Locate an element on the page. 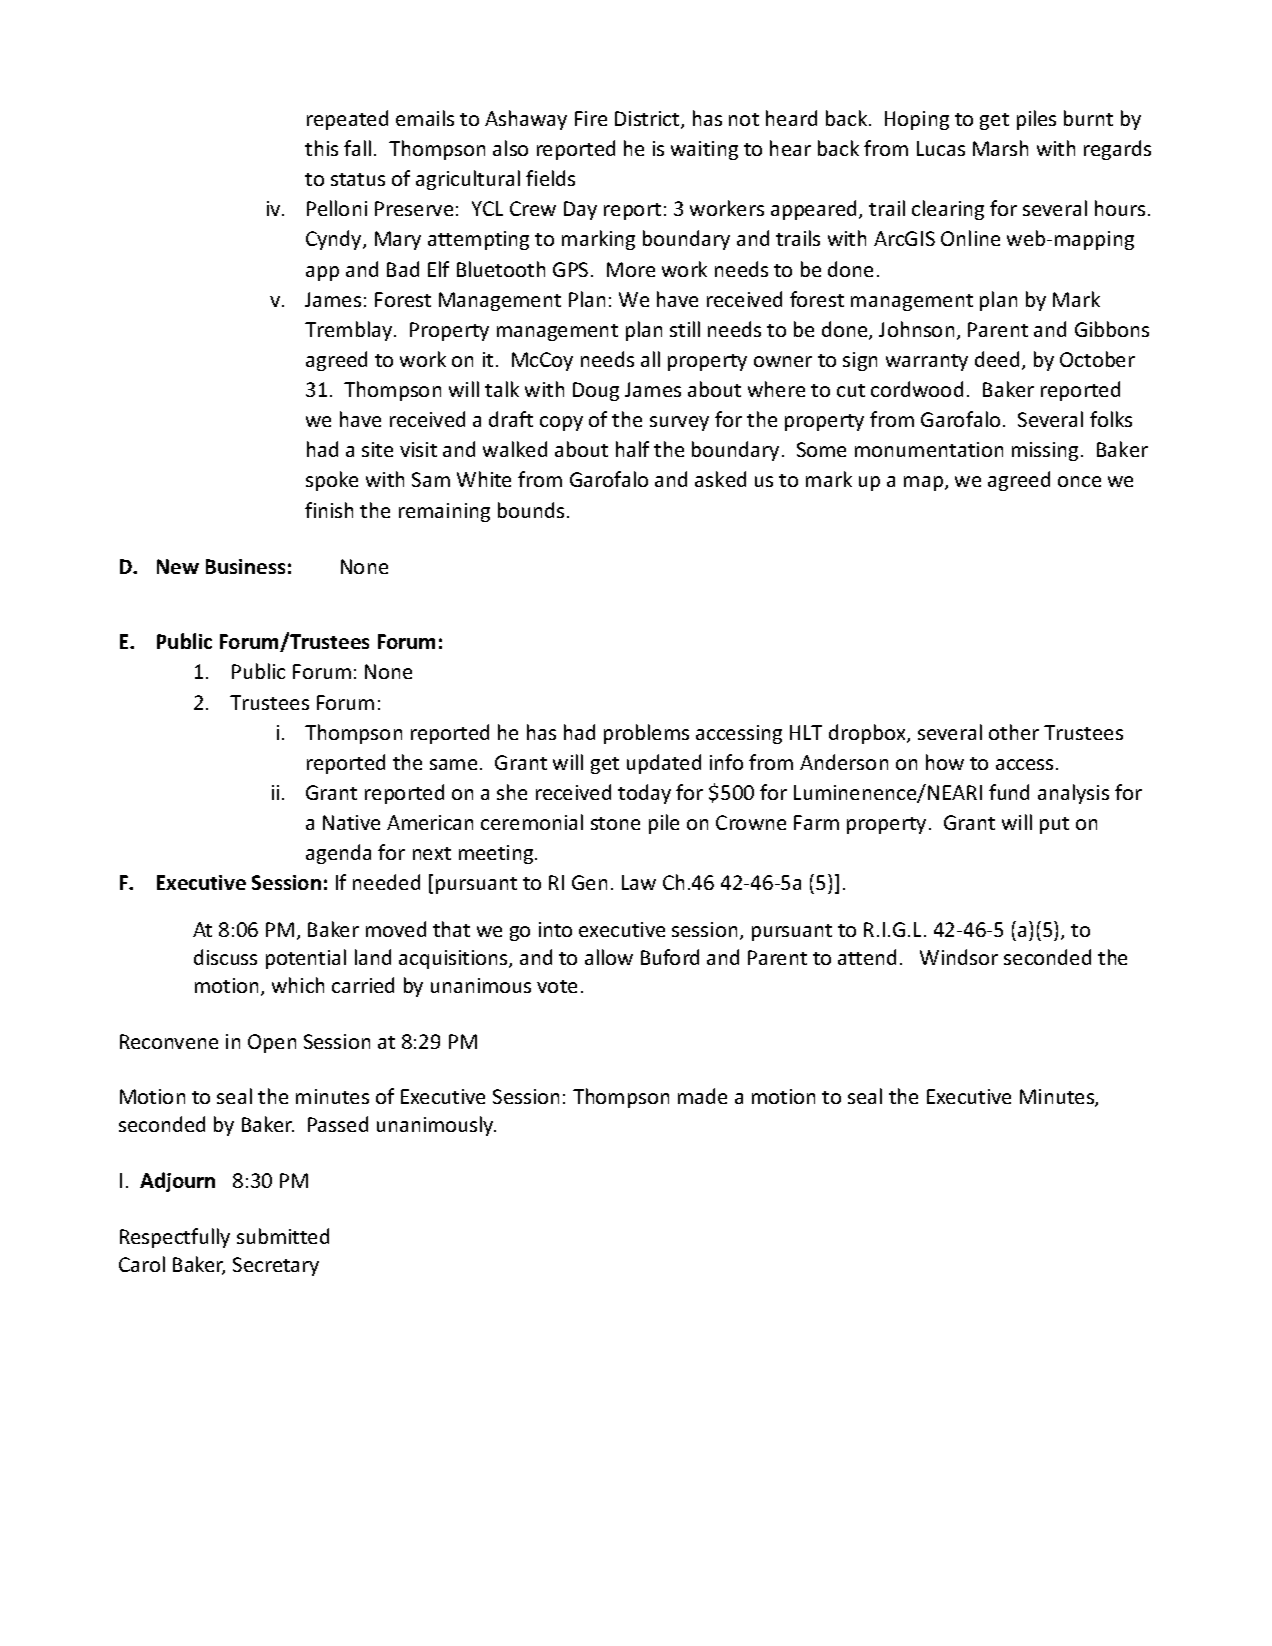 This image has width=1272, height=1646. other is located at coordinates (1014, 732).
